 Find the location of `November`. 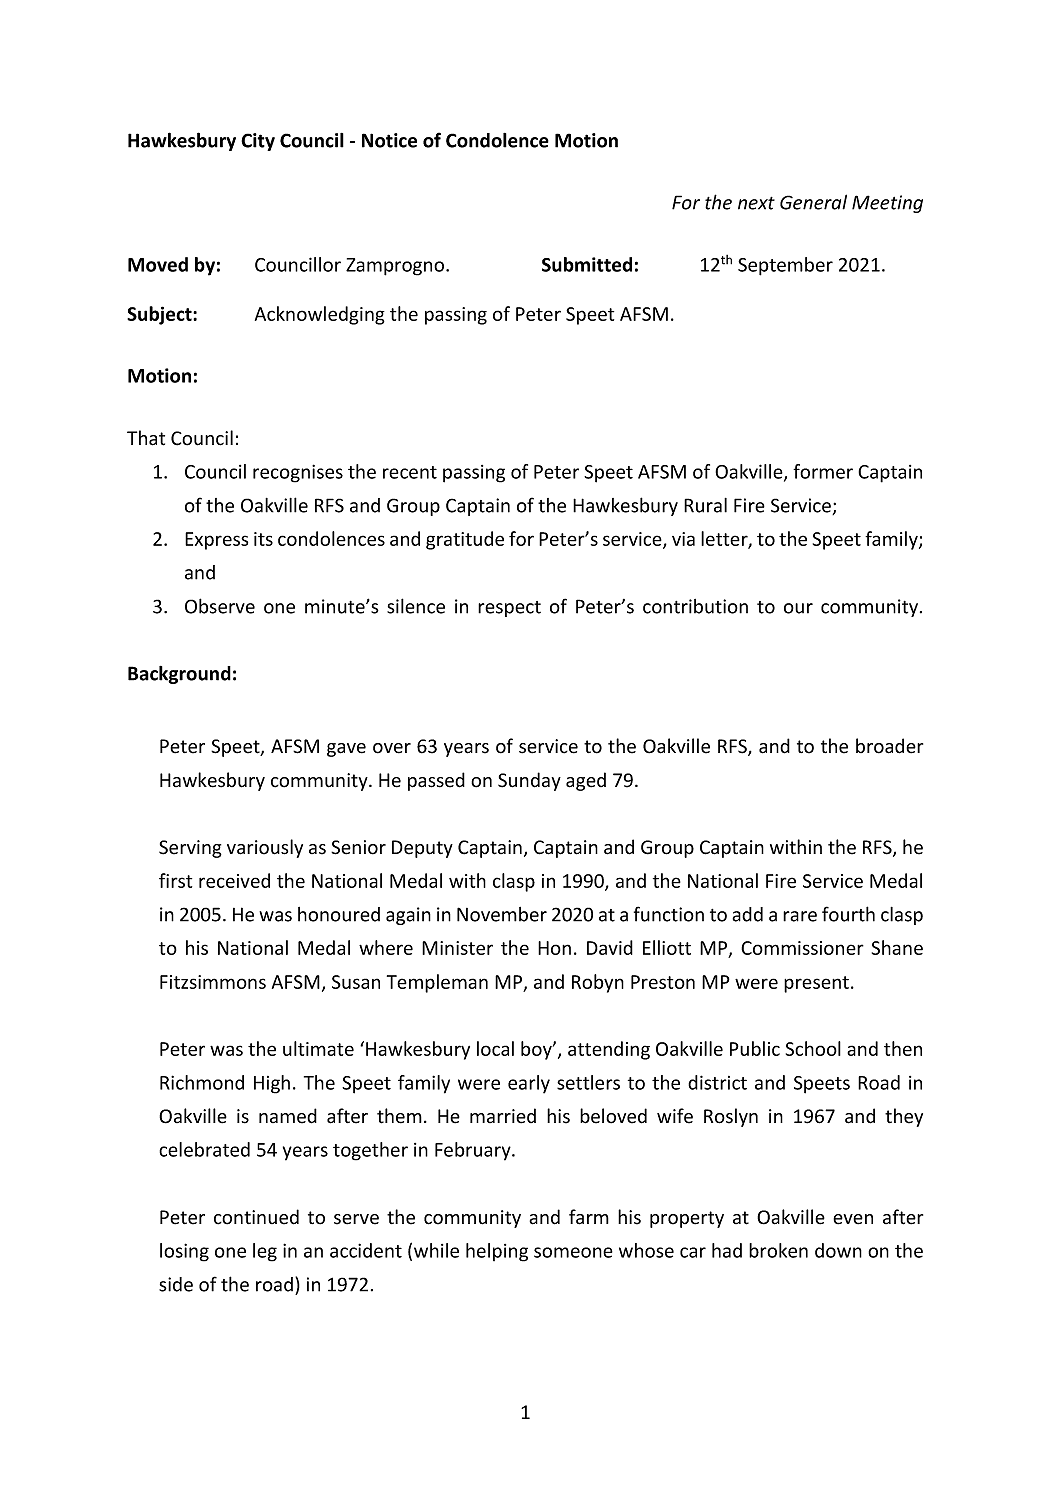

November is located at coordinates (502, 914).
